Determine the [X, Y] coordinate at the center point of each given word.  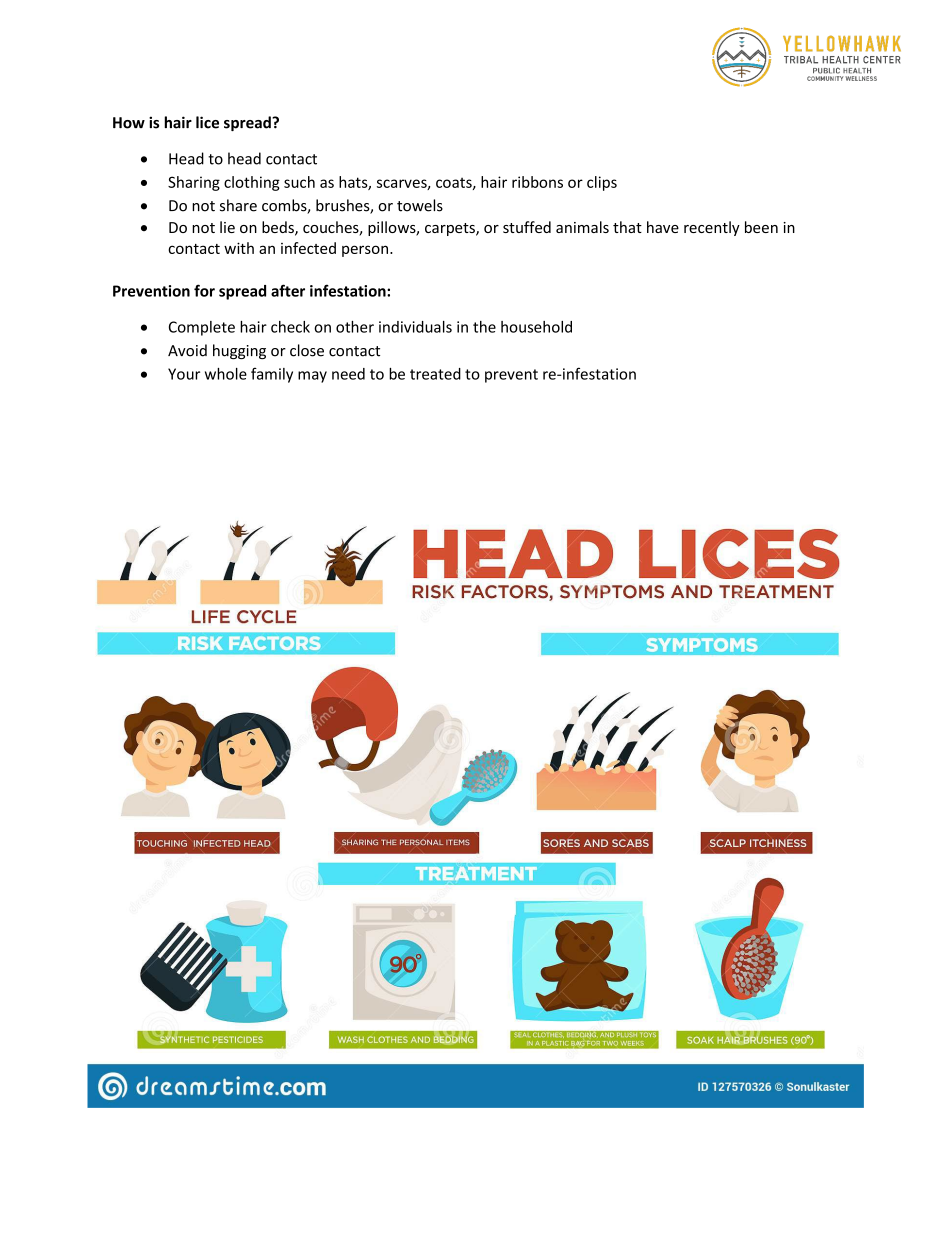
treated [435, 374]
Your [184, 374]
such [299, 182]
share [238, 205]
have [663, 227]
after [288, 290]
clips [602, 183]
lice [207, 122]
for [204, 290]
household [536, 327]
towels [420, 205]
